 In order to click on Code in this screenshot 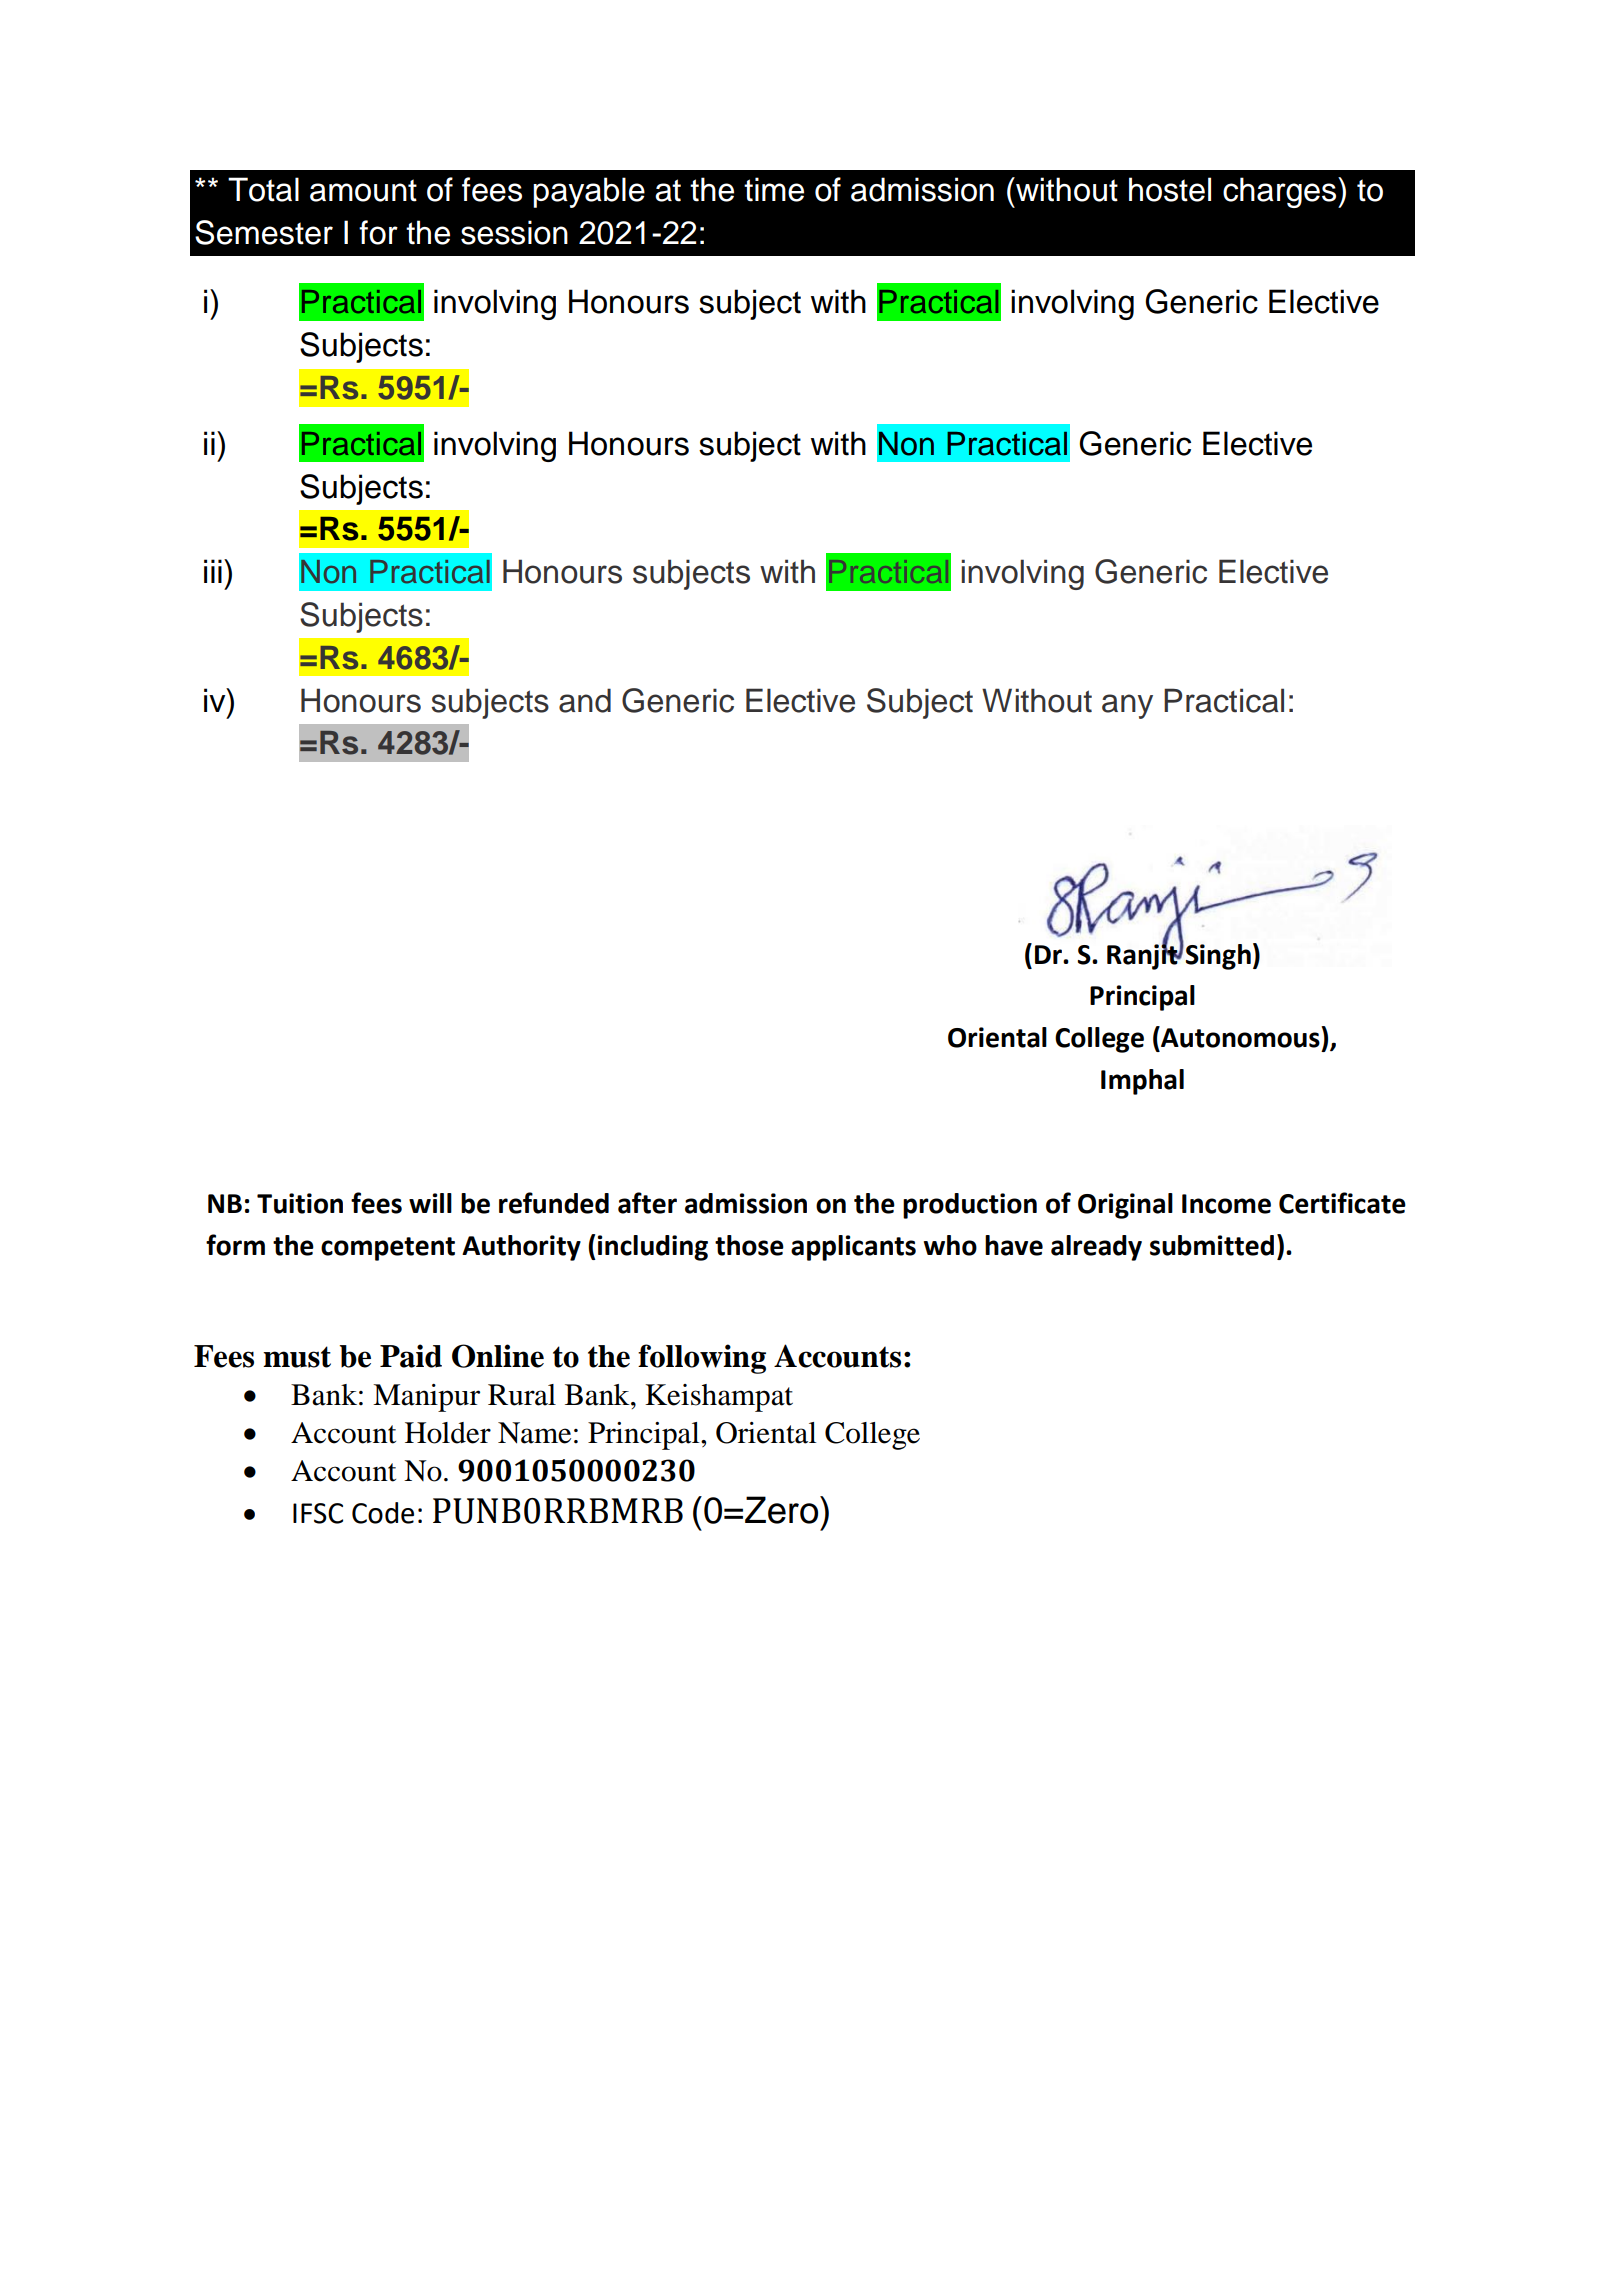, I will do `click(383, 1513)`.
